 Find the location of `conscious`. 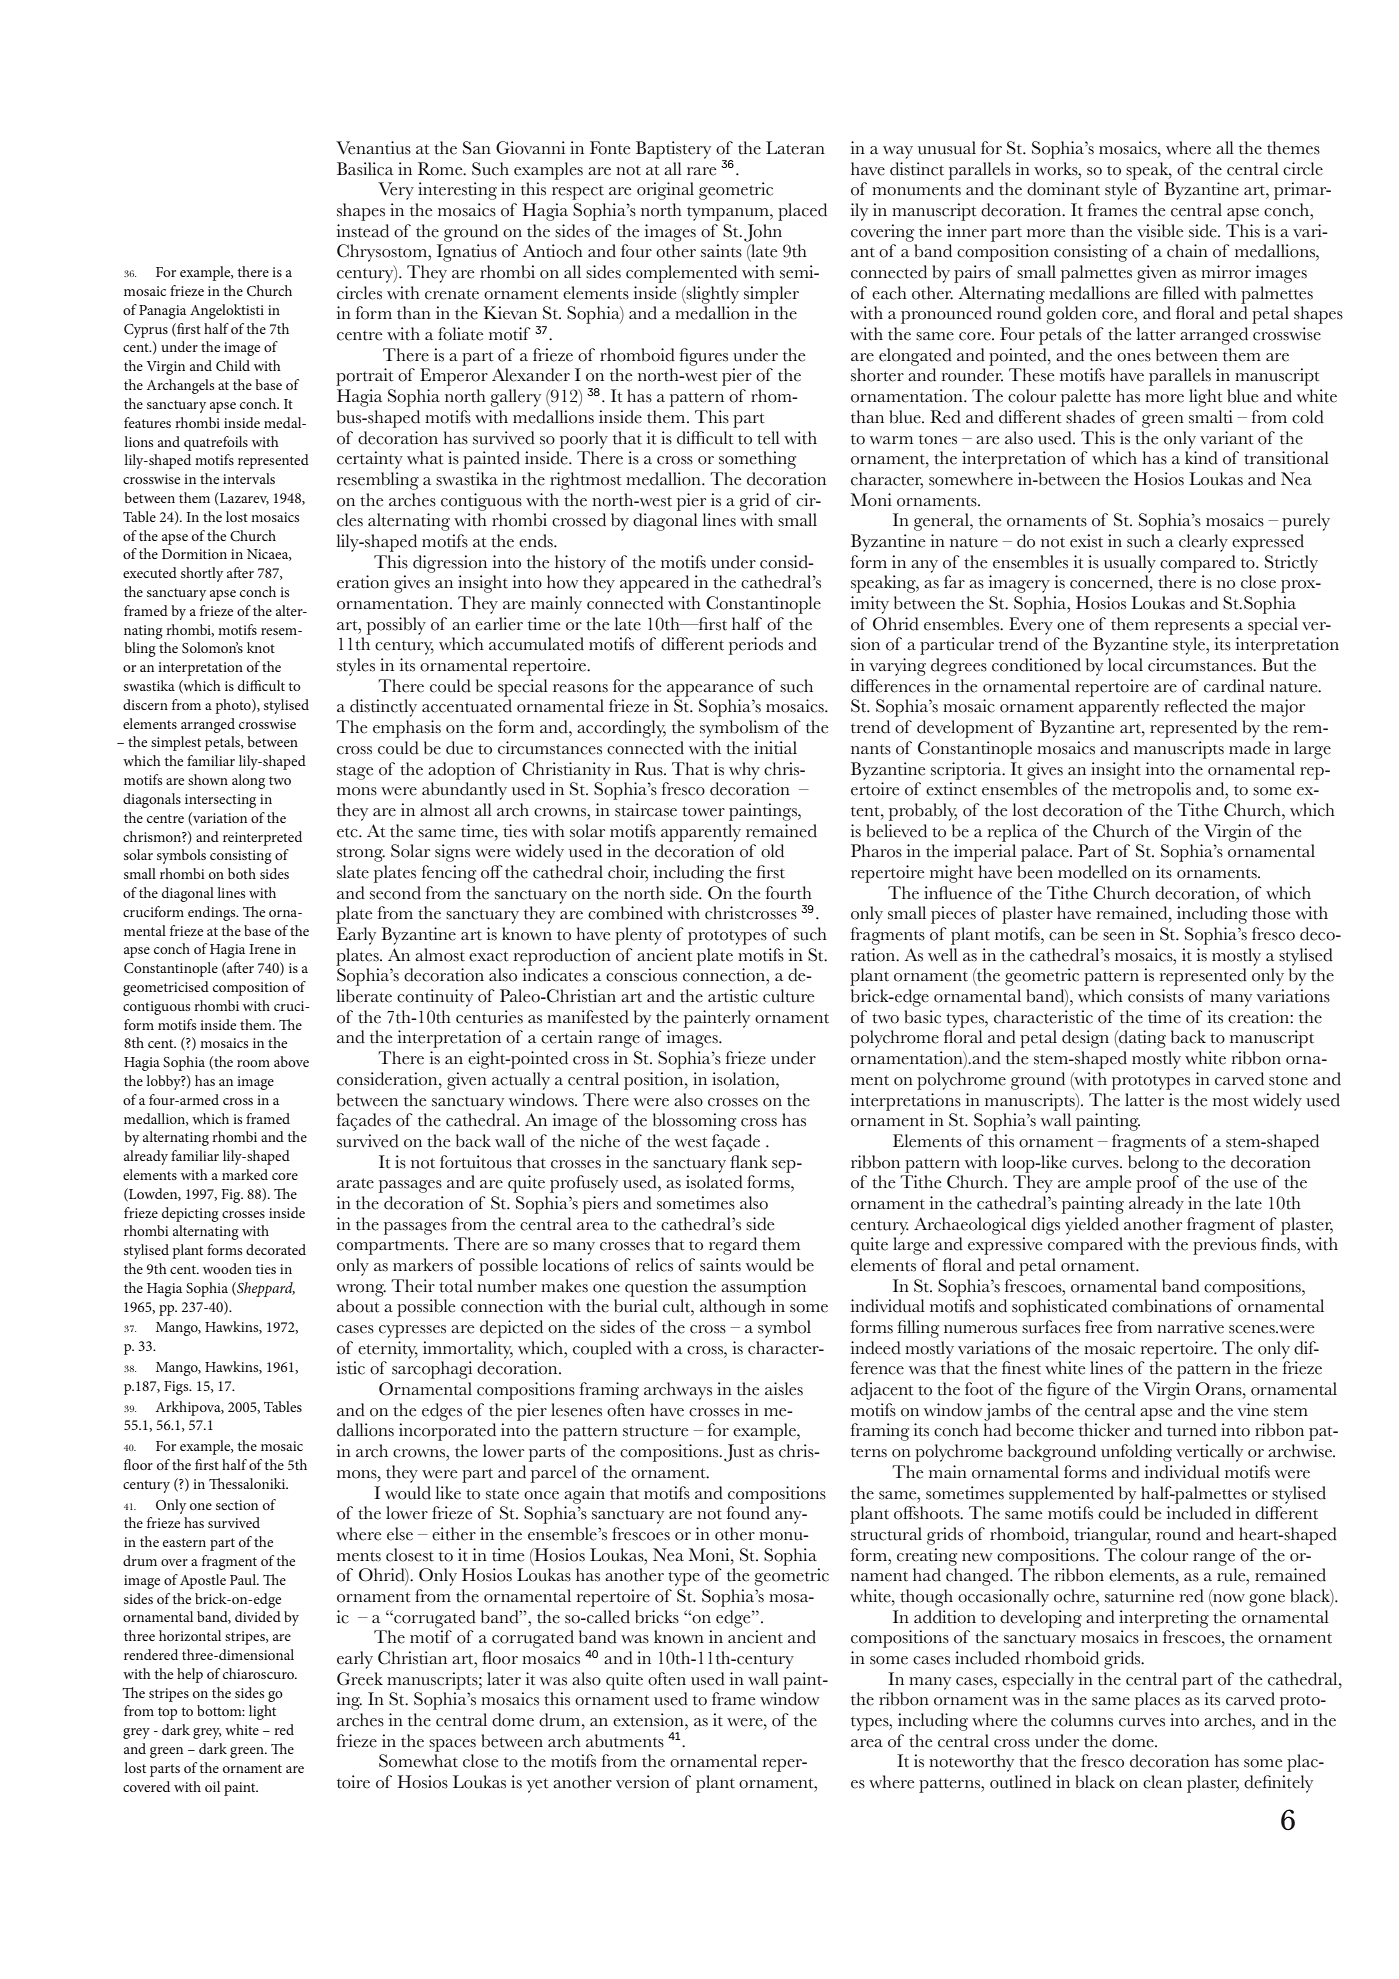

conscious is located at coordinates (641, 975).
